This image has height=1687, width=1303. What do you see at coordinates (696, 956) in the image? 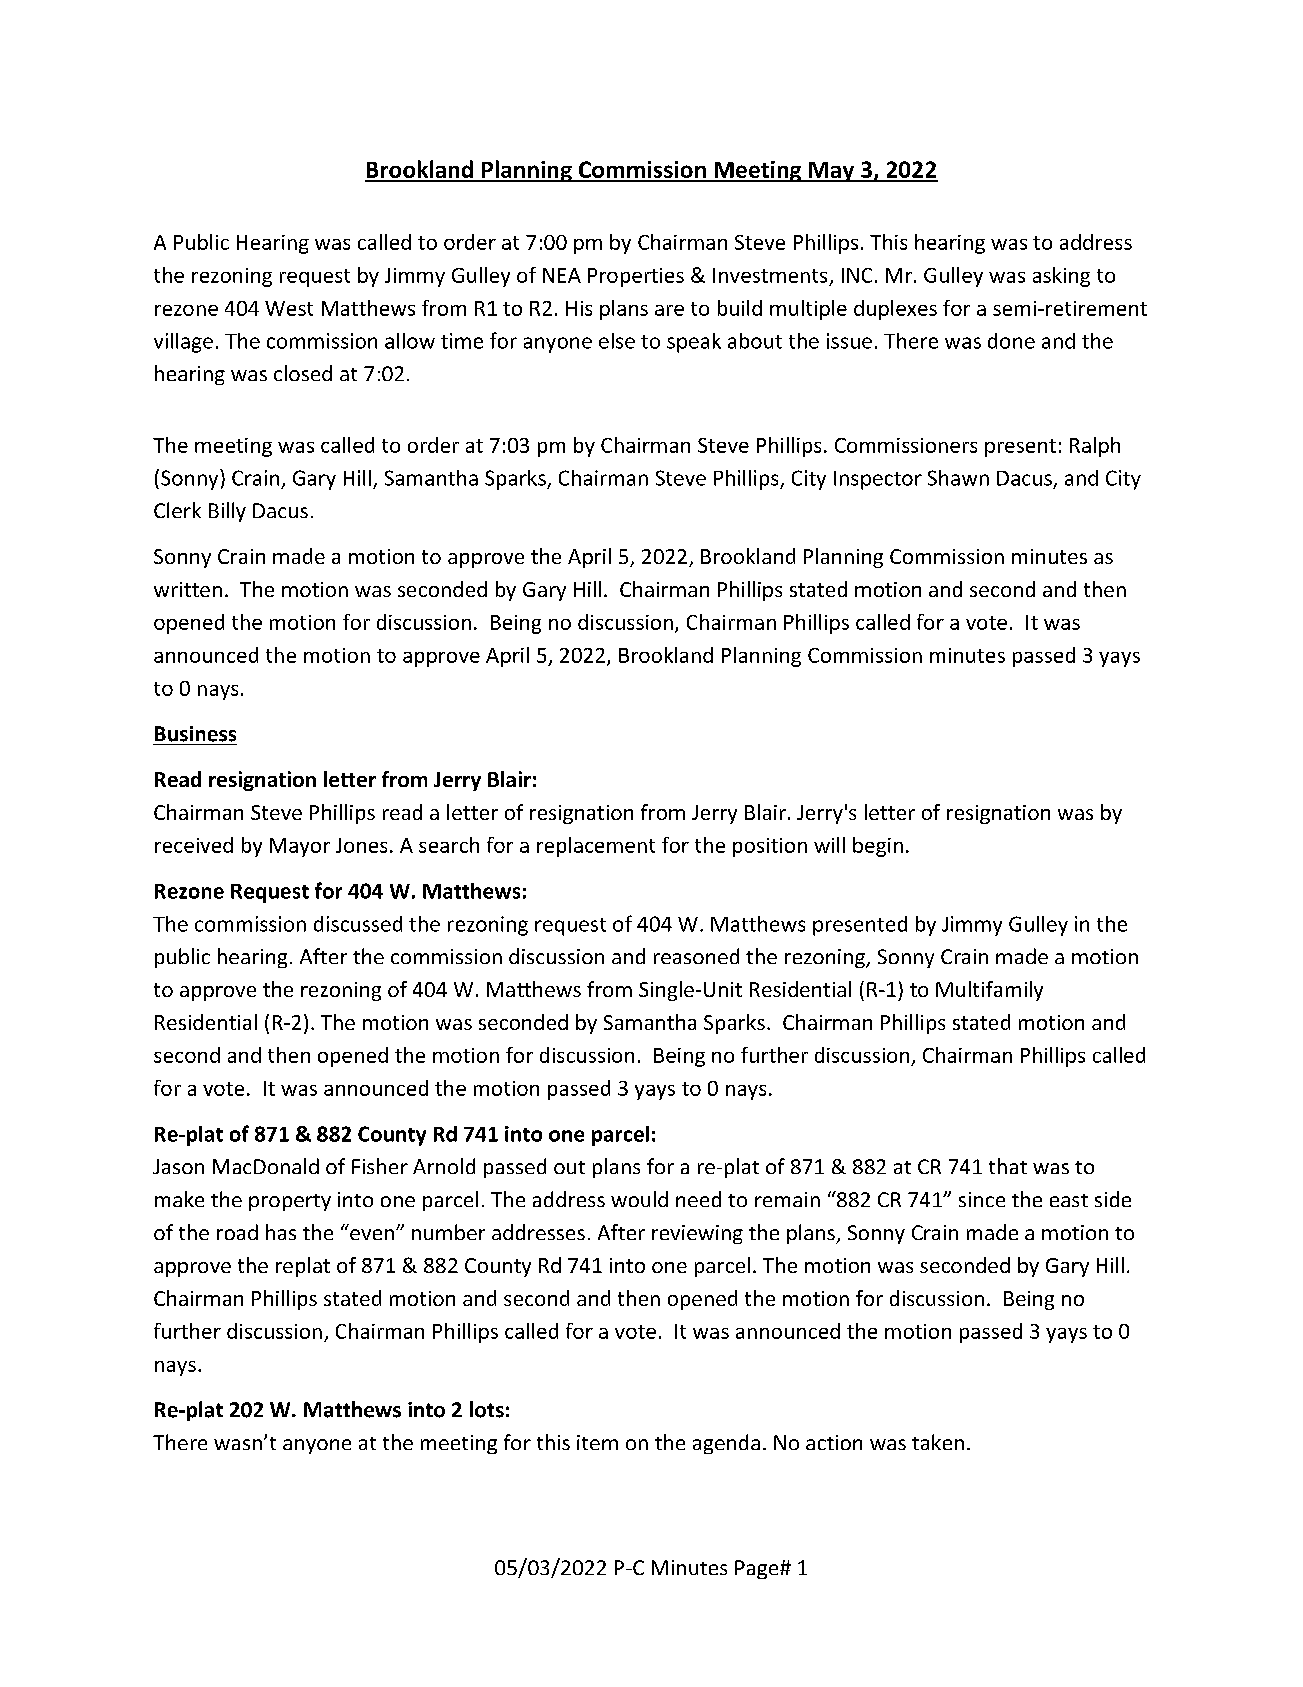
I see `reasoned` at bounding box center [696, 956].
